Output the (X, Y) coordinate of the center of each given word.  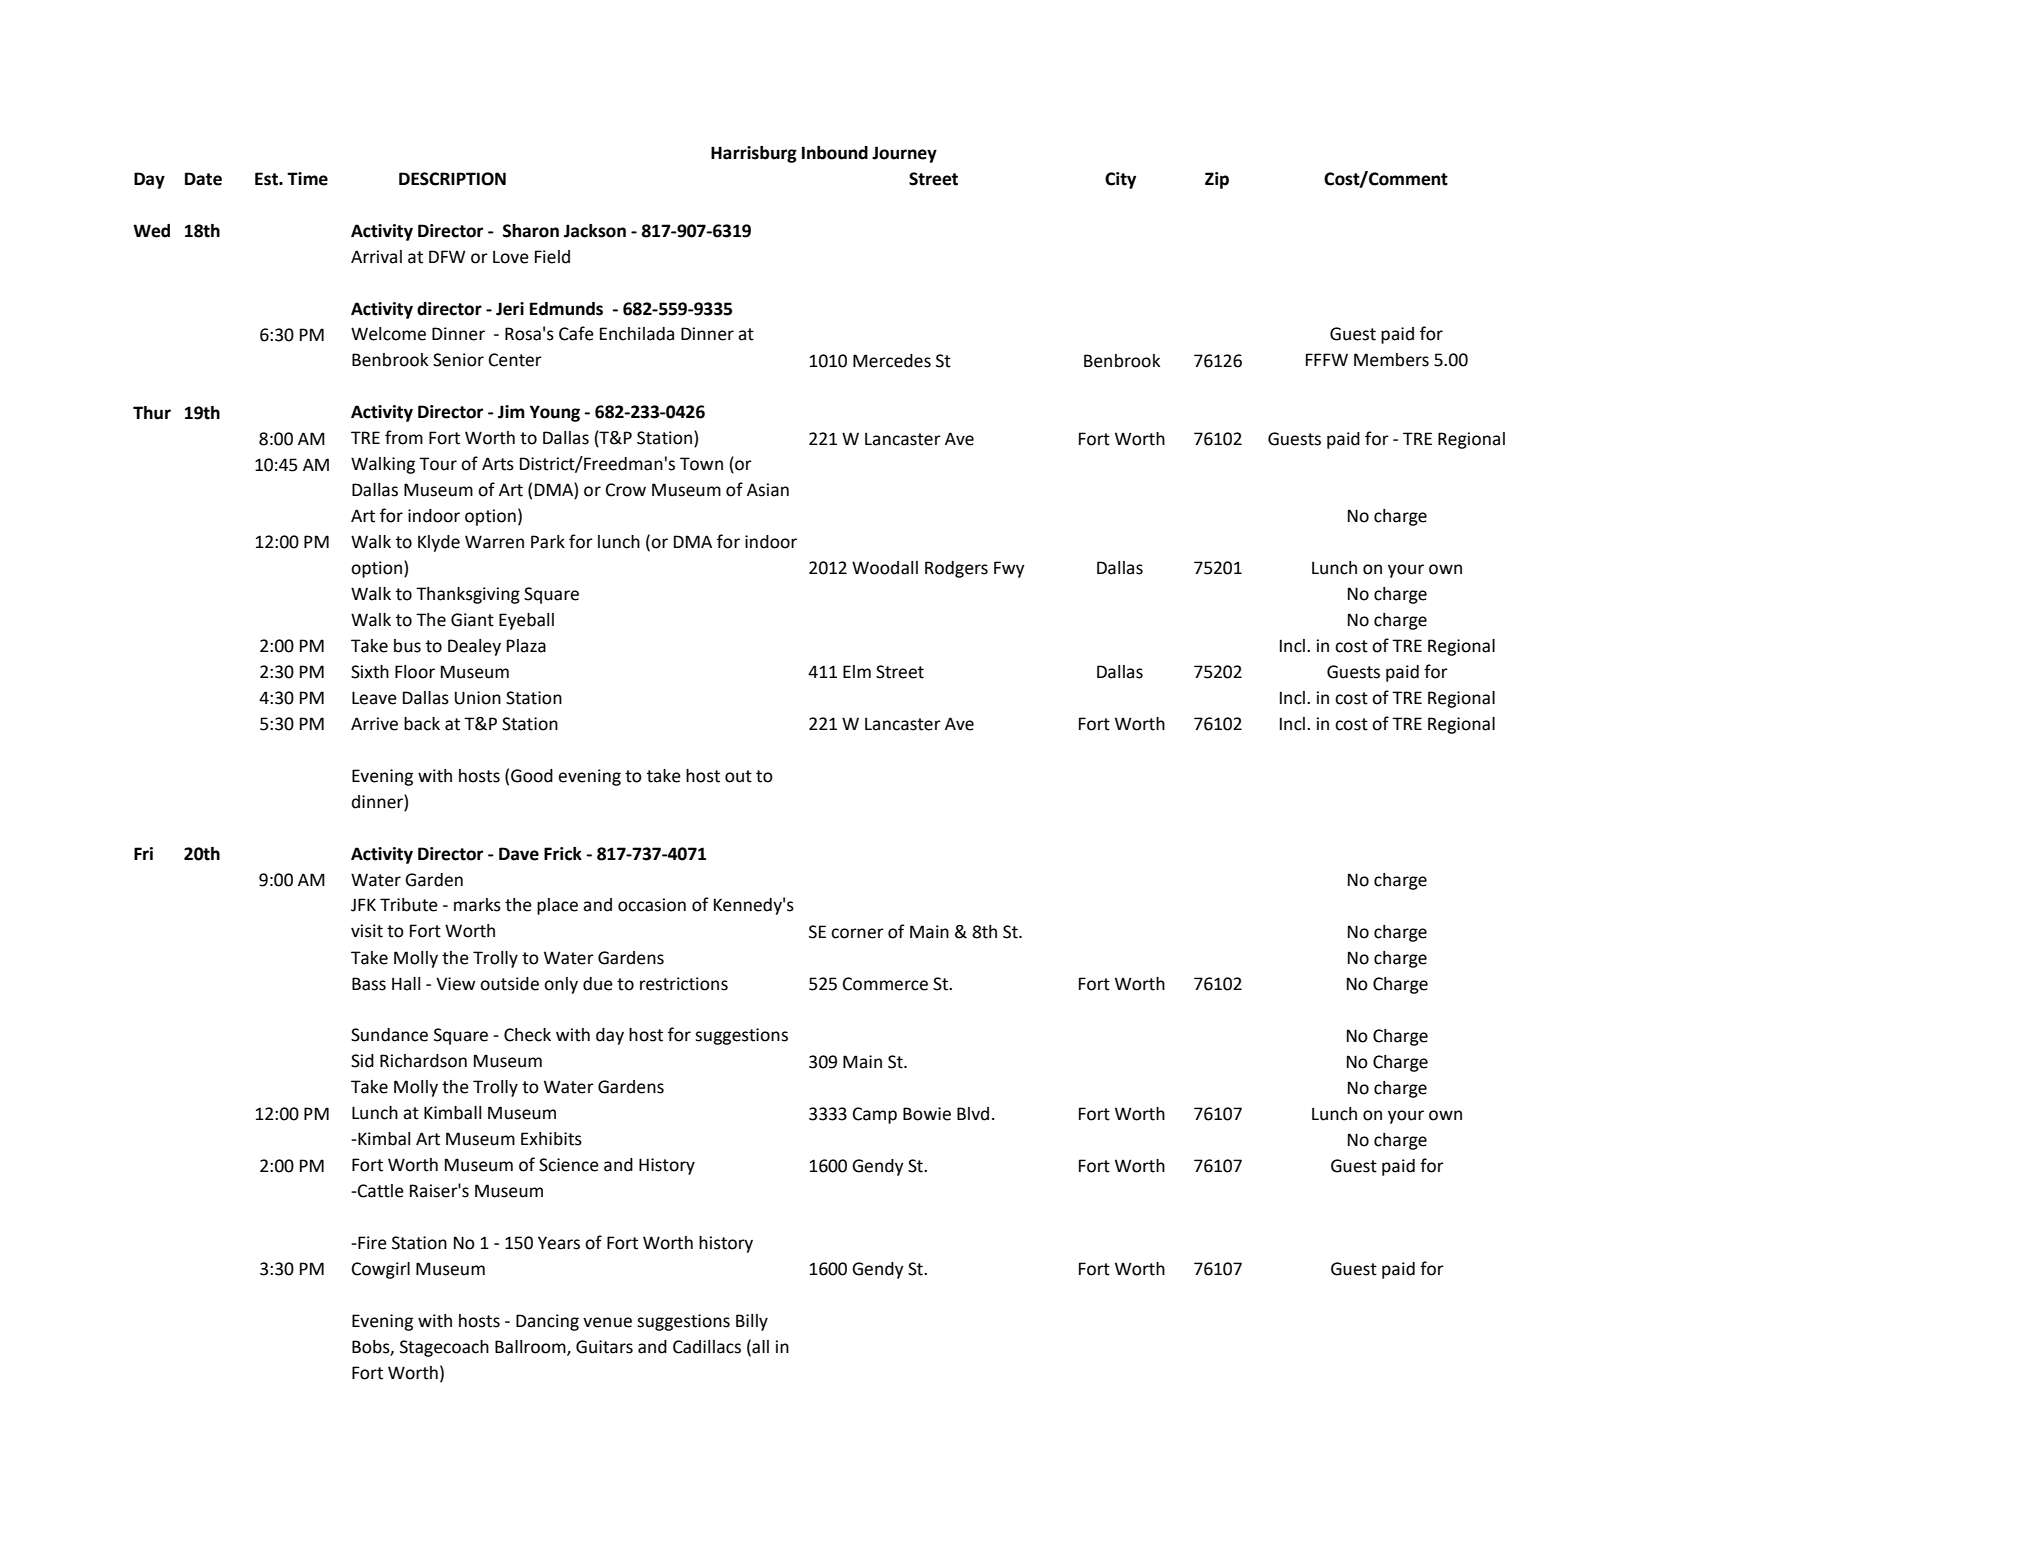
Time (307, 179)
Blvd (973, 1114)
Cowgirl (381, 1270)
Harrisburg (754, 154)
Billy (752, 1322)
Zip (1217, 180)
